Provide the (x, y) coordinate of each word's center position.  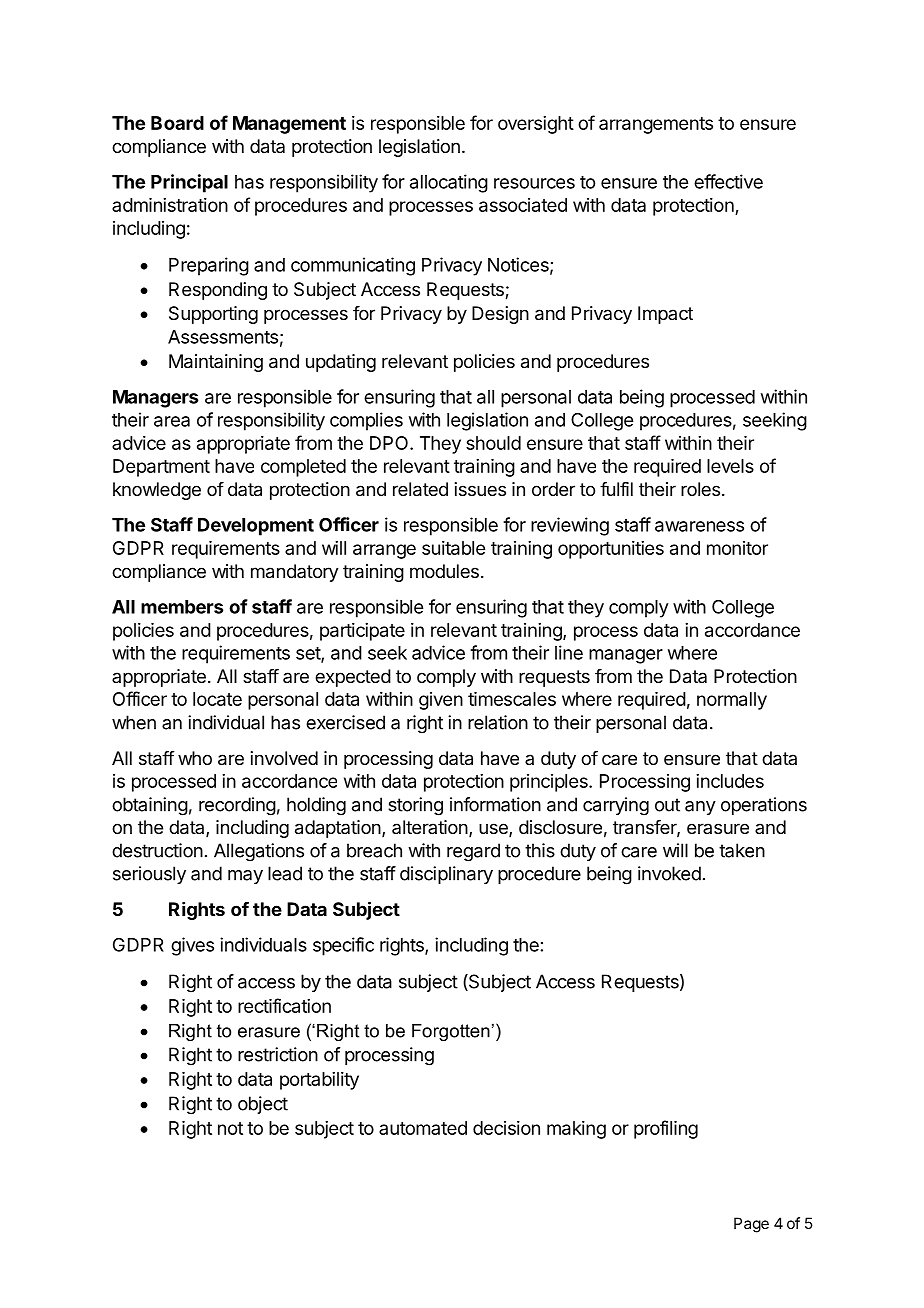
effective (728, 181)
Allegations (259, 852)
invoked (669, 873)
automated (423, 1128)
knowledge (157, 491)
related (420, 489)
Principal (189, 183)
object (263, 1105)
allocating (449, 183)
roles (700, 489)
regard (473, 852)
